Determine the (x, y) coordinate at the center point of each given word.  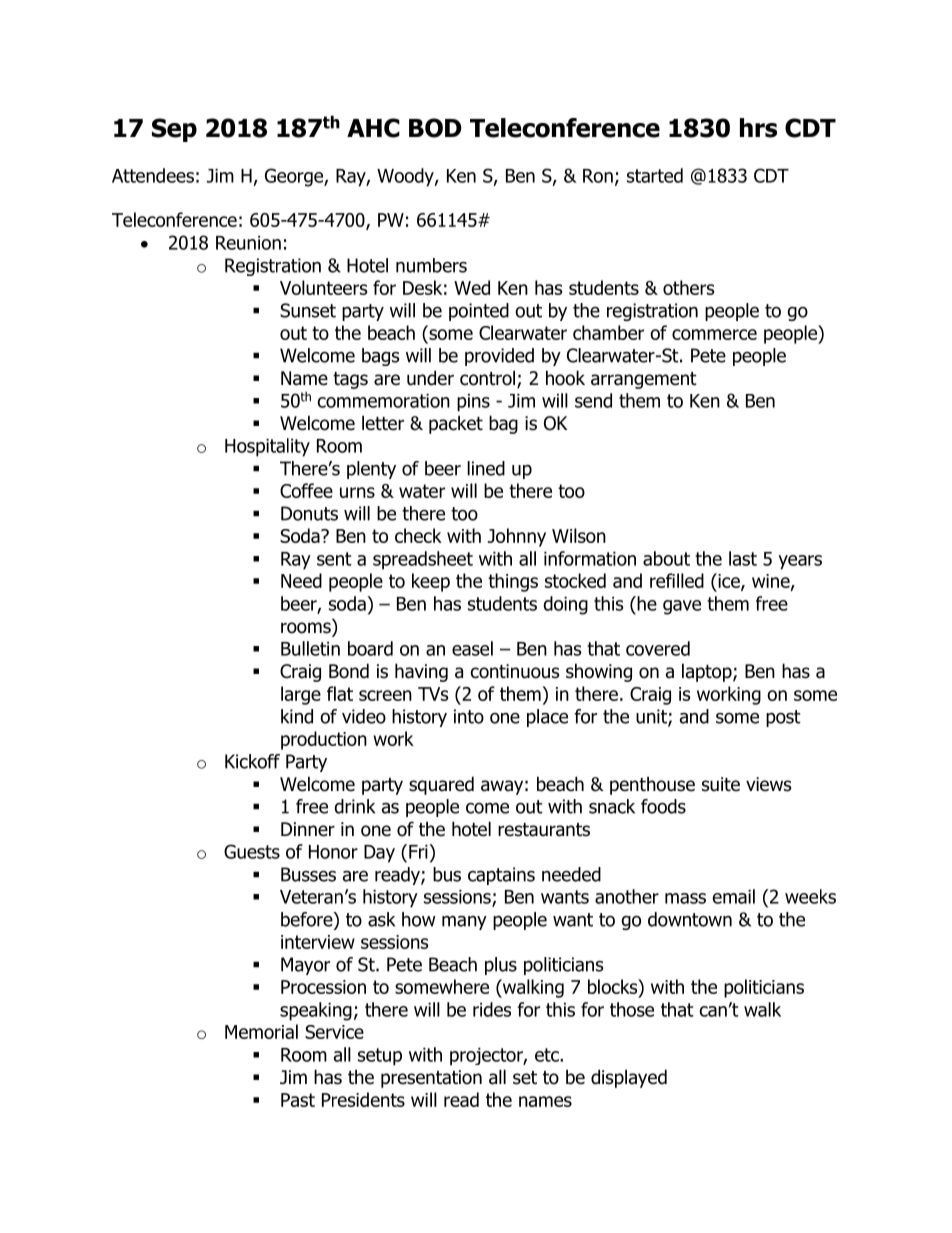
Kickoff (252, 761)
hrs (758, 128)
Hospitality (267, 447)
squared (441, 785)
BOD (435, 128)
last (743, 558)
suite (721, 784)
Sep (174, 130)
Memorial (261, 1031)
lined (486, 468)
